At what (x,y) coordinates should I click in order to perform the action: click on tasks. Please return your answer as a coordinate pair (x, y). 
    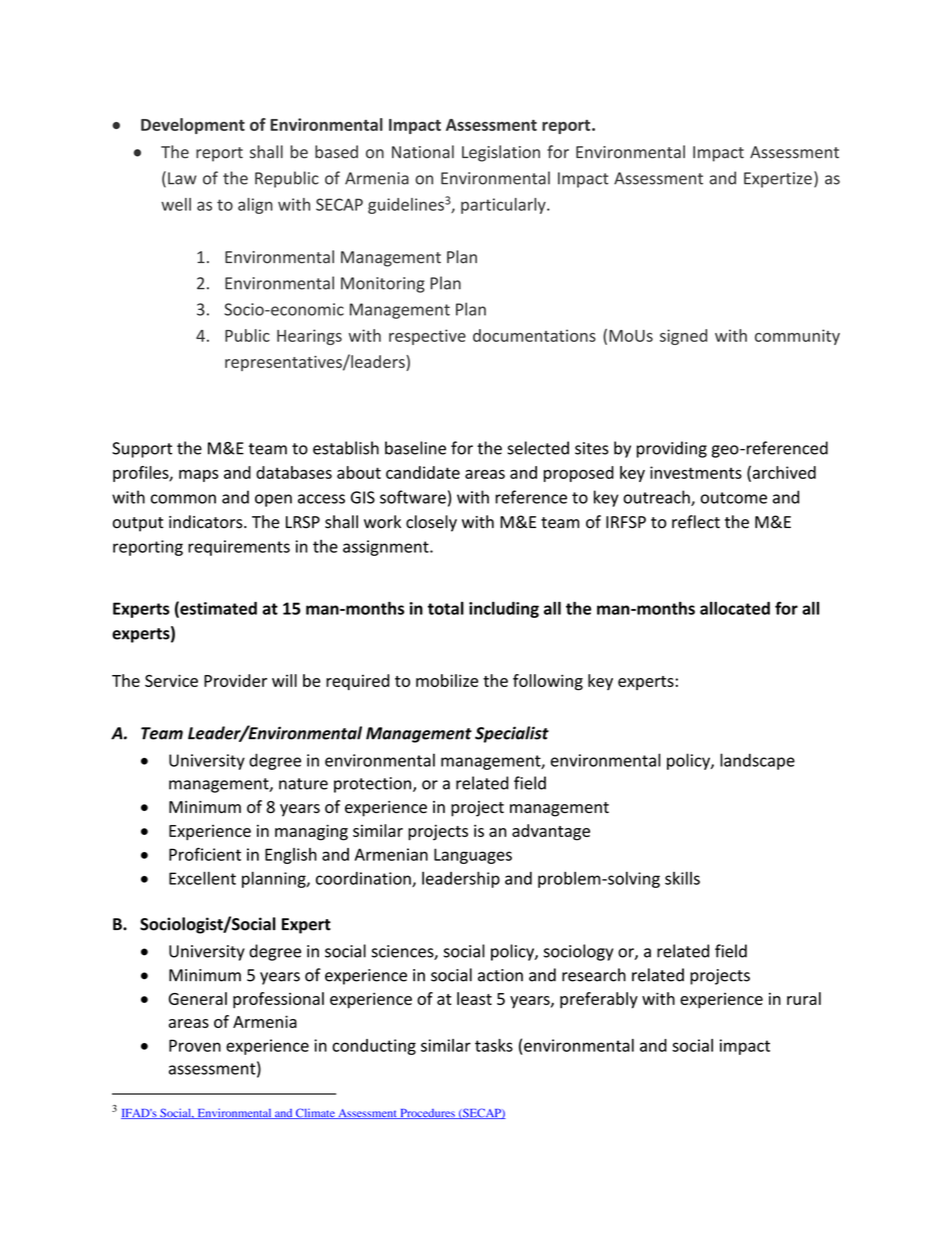
    Looking at the image, I should click on (494, 1045).
